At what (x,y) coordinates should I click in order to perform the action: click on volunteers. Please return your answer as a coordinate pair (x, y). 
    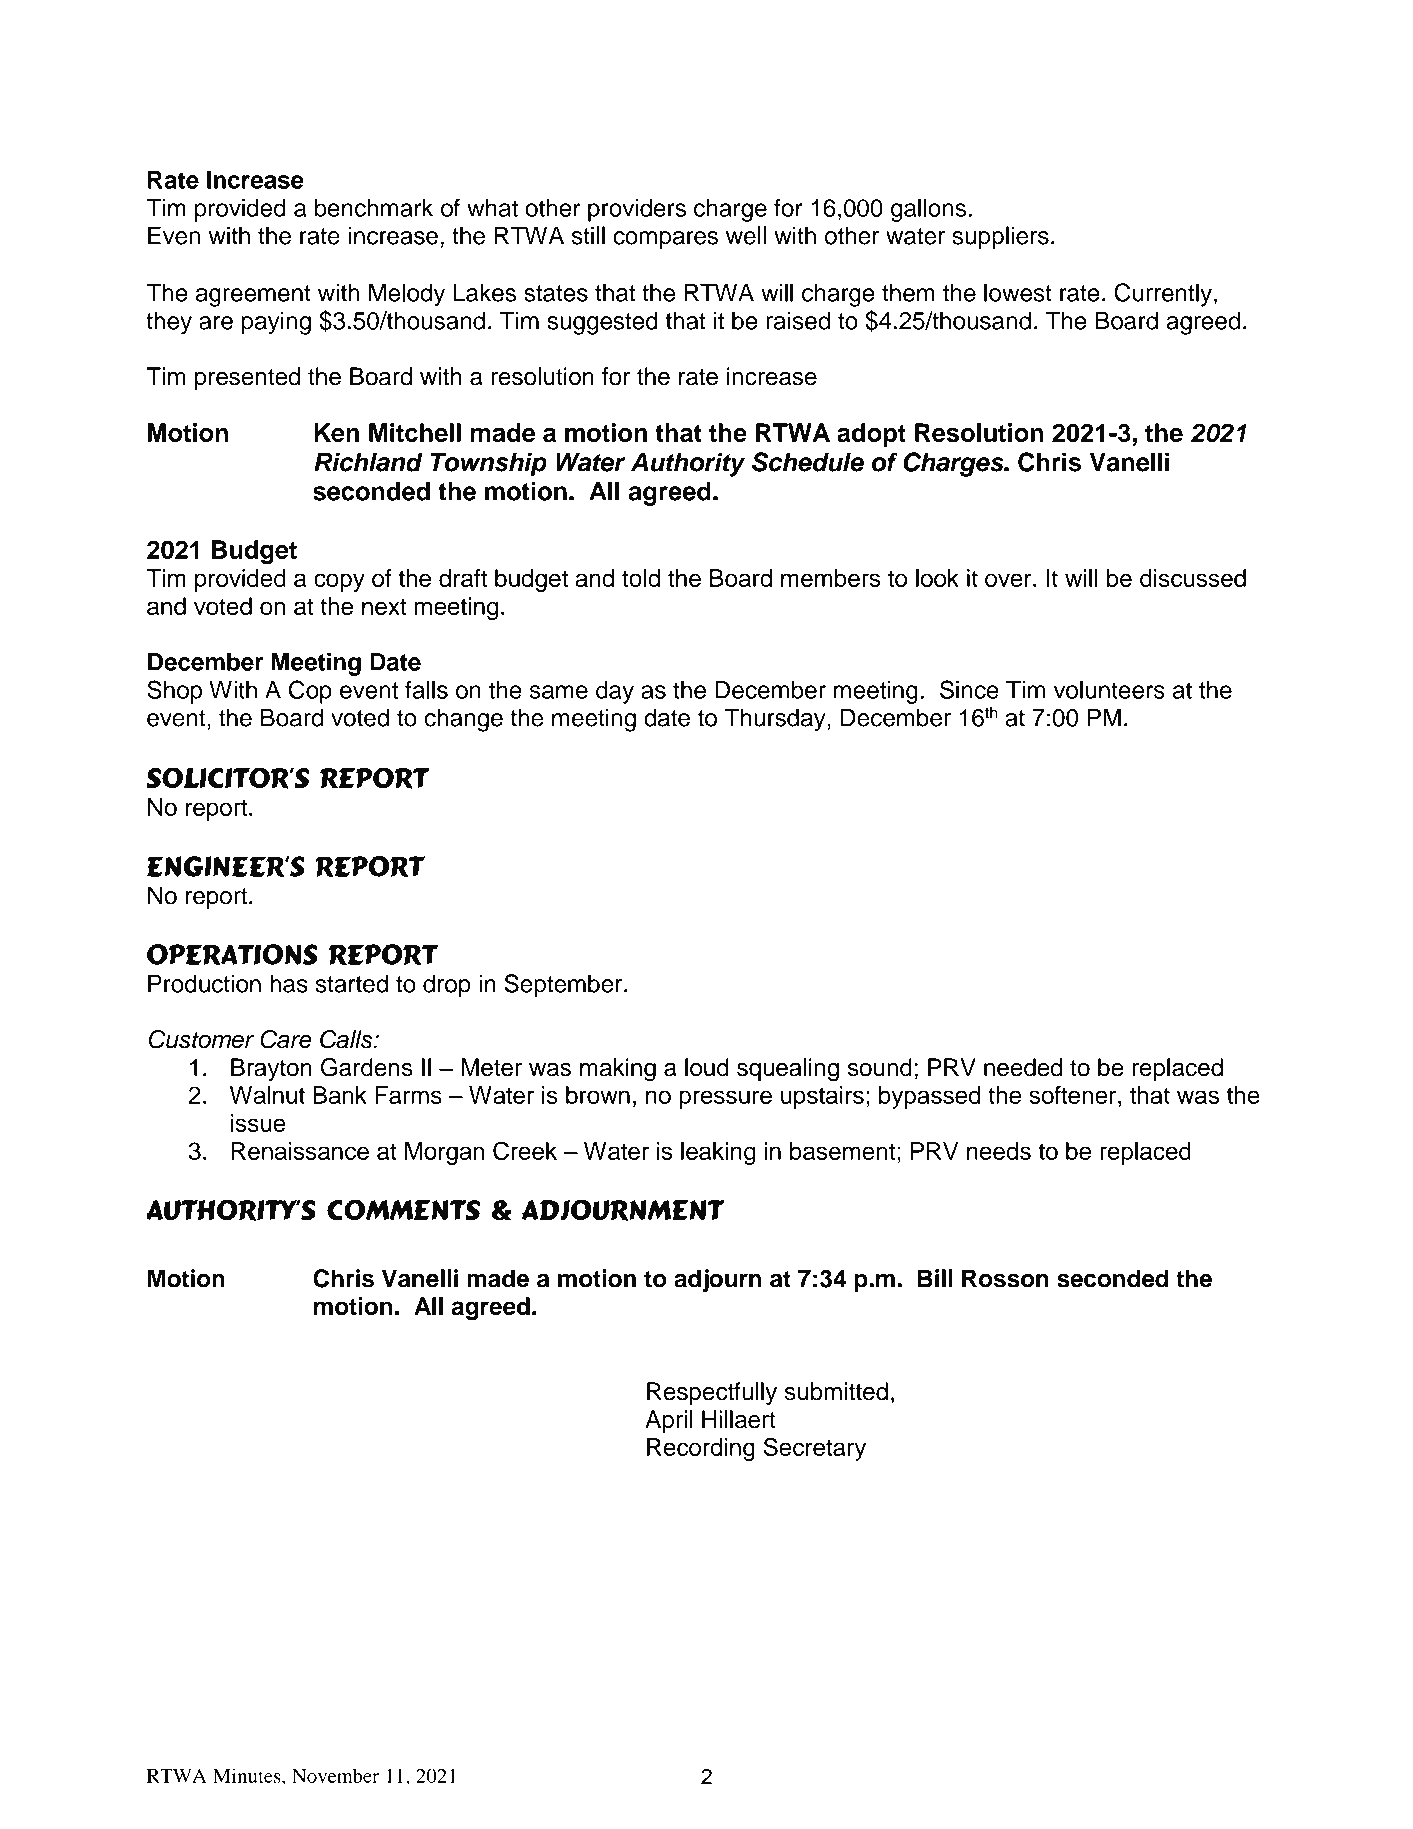
    Looking at the image, I should click on (1109, 689).
